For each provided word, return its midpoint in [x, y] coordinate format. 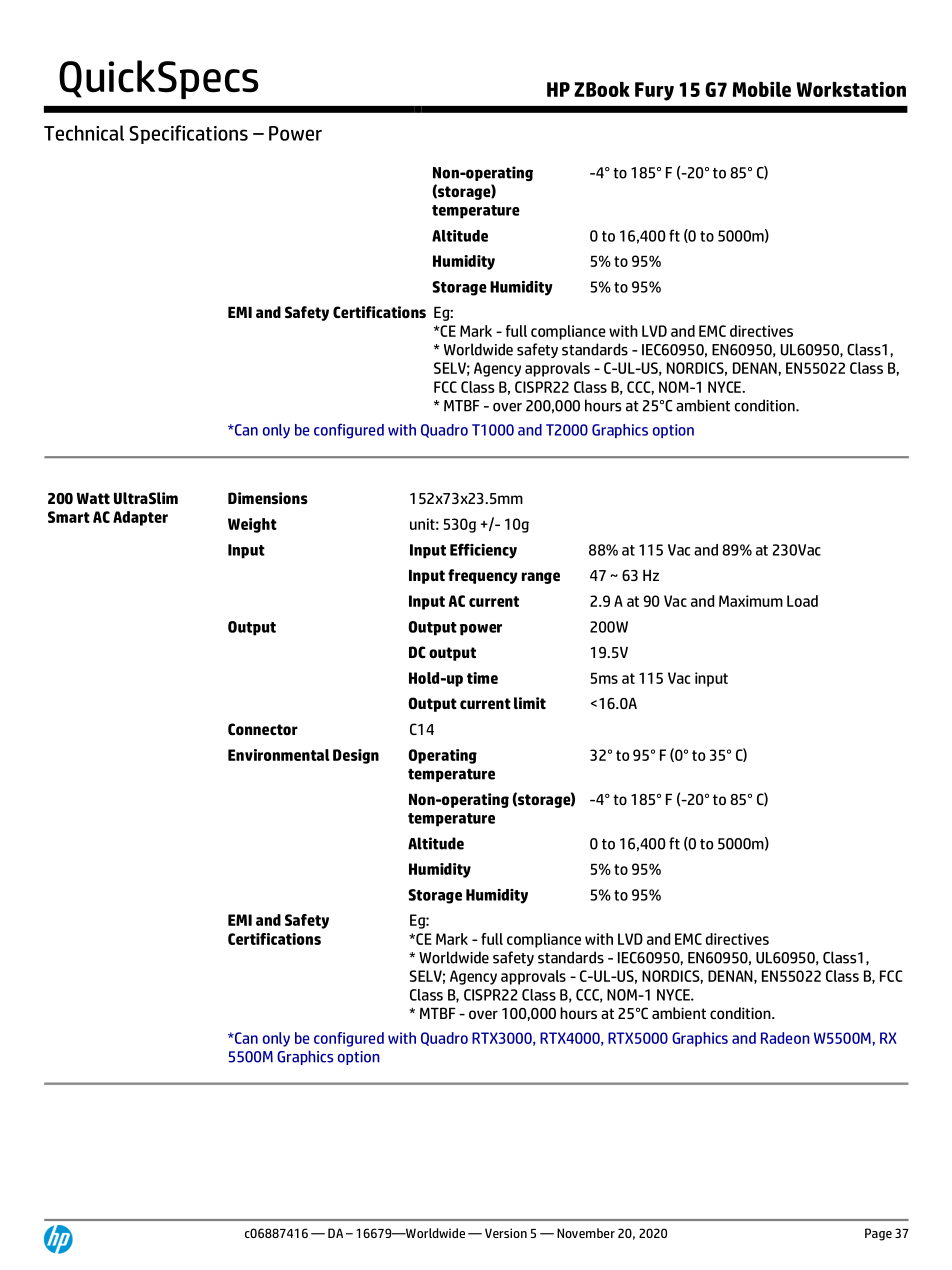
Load [802, 601]
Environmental [279, 755]
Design [356, 756]
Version [506, 1233]
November [586, 1233]
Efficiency [483, 551]
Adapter [140, 518]
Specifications [188, 134]
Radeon [785, 1038]
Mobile [762, 89]
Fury [654, 91]
